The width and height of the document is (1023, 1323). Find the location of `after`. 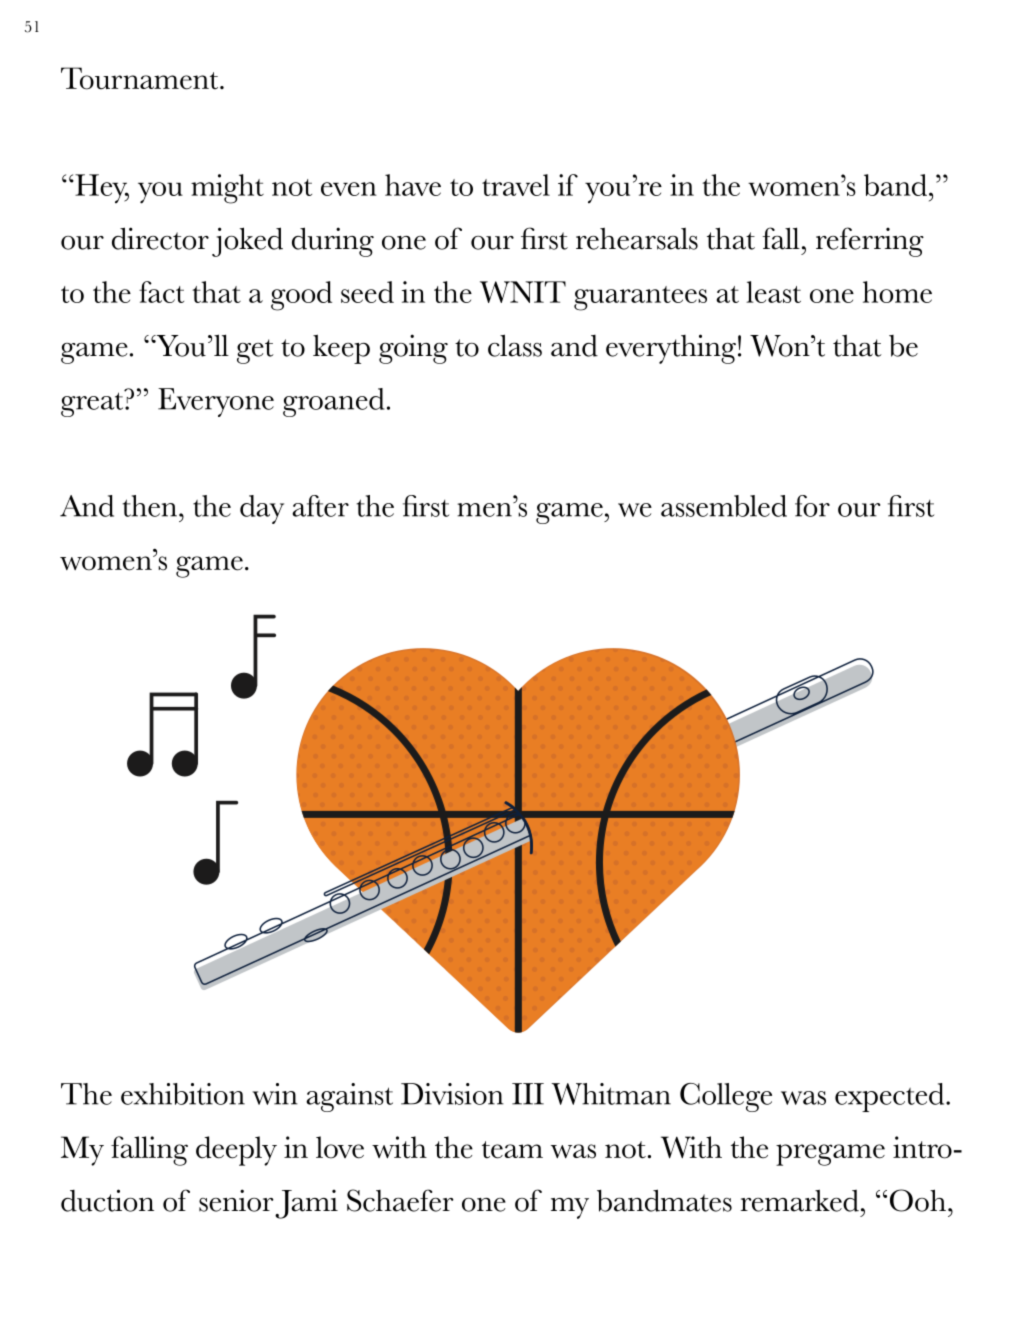

after is located at coordinates (320, 506).
